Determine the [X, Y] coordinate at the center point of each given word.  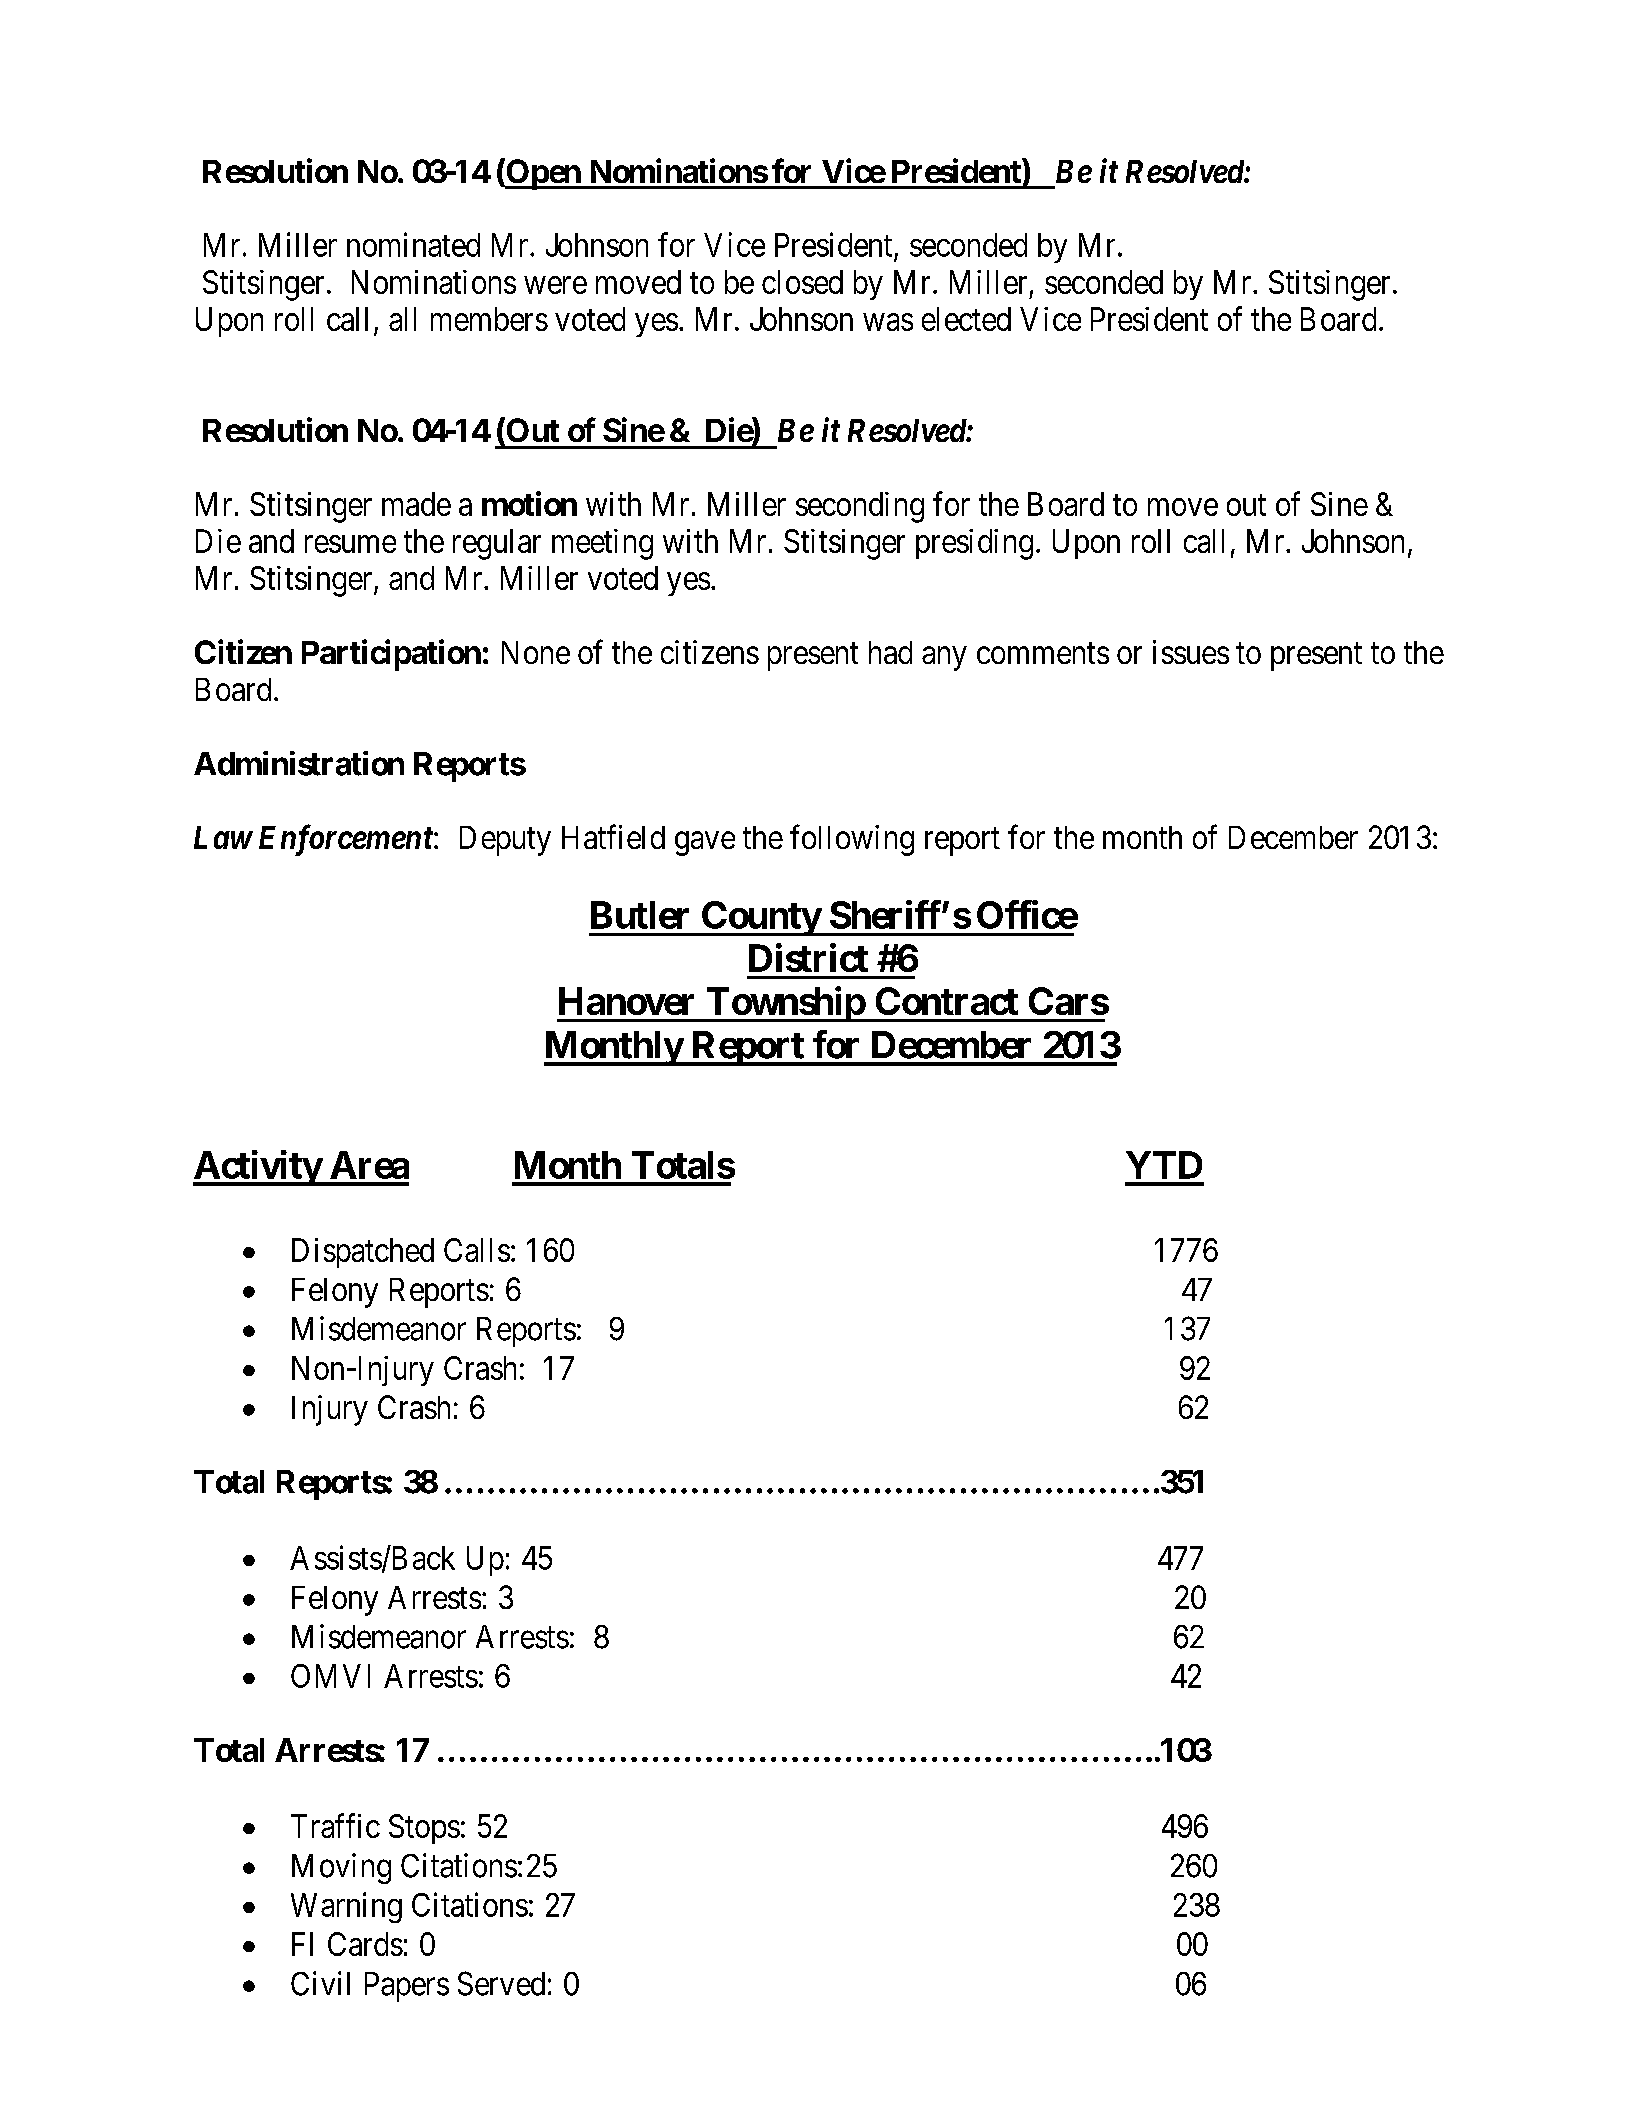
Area [369, 1165]
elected [966, 319]
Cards [365, 1944]
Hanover [626, 1001]
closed [802, 282]
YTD [1164, 1165]
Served [501, 1983]
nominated [413, 244]
